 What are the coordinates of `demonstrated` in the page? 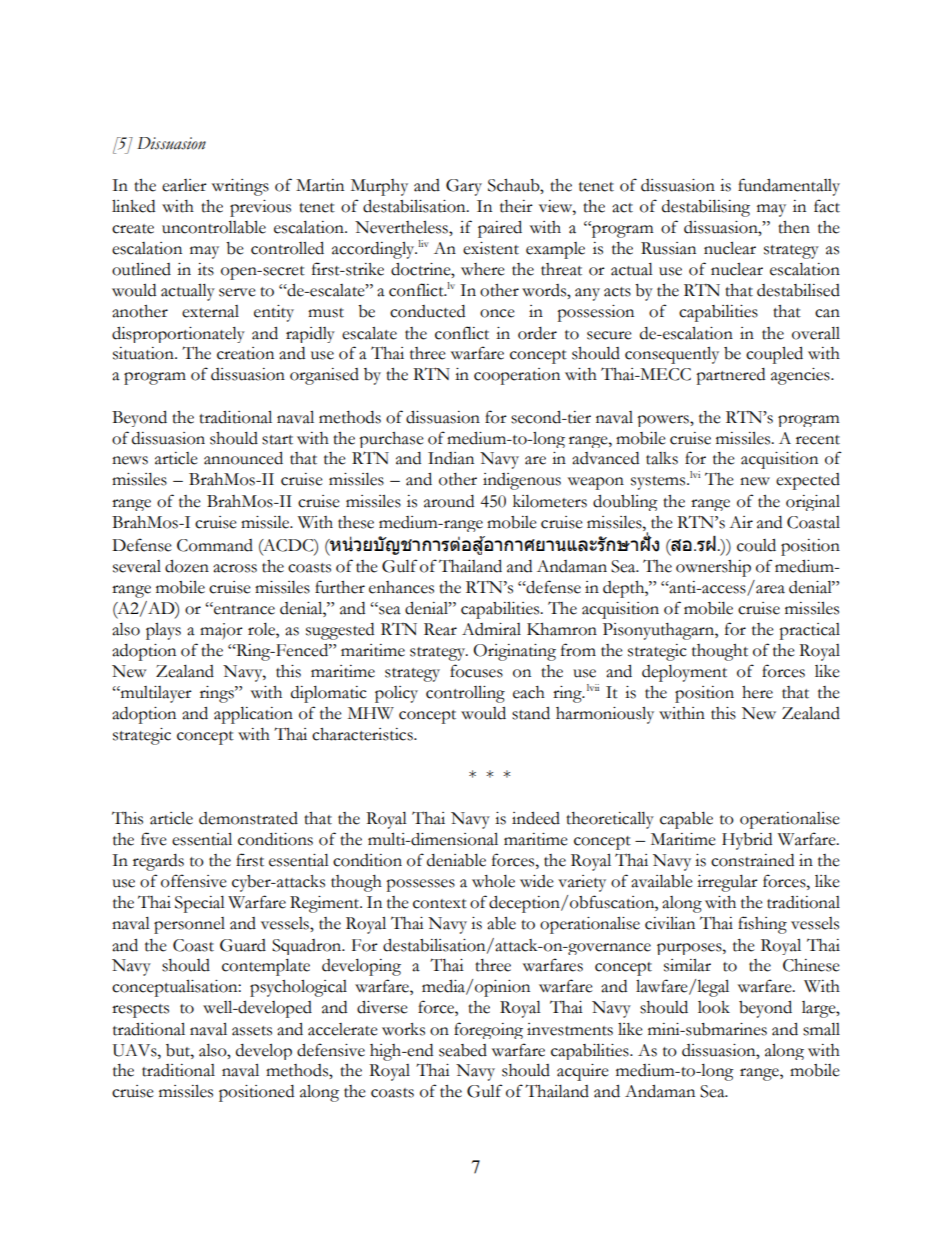 It's located at (248, 818).
